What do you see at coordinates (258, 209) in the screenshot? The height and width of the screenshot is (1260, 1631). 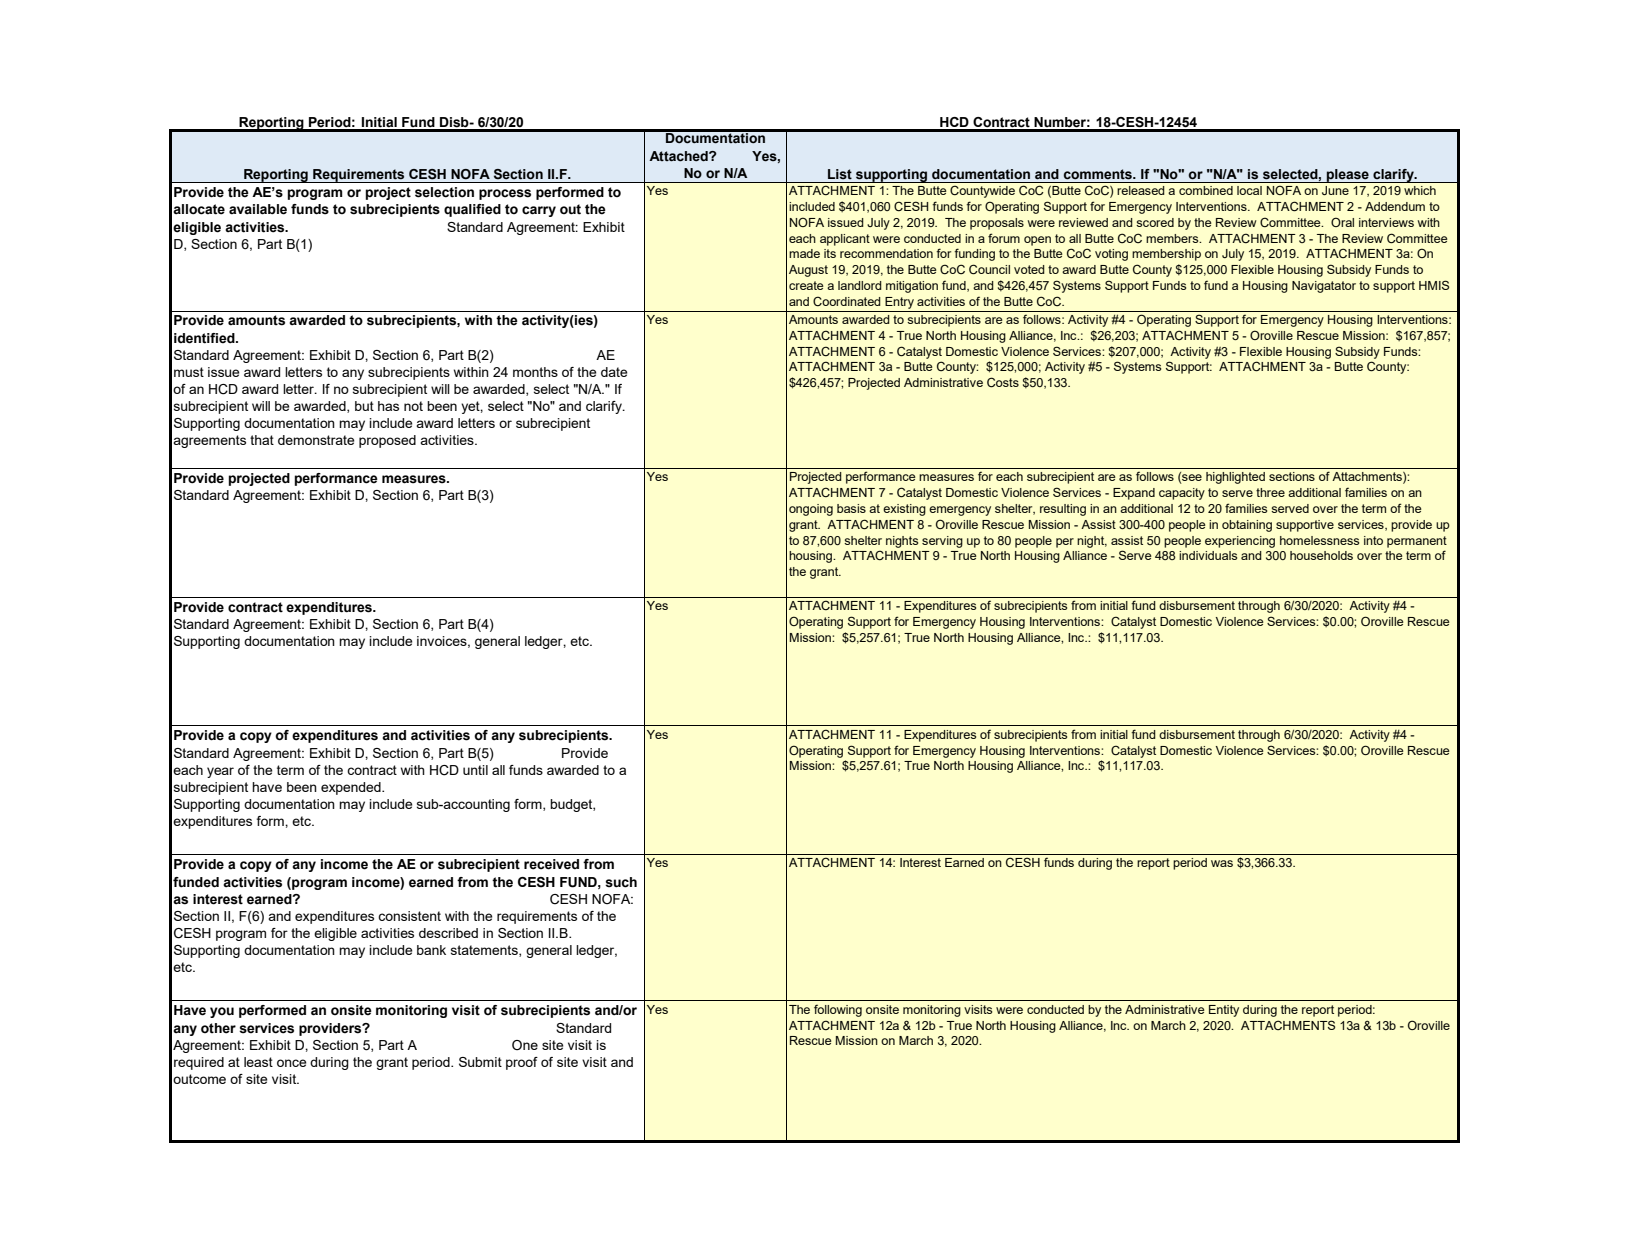 I see `available` at bounding box center [258, 209].
